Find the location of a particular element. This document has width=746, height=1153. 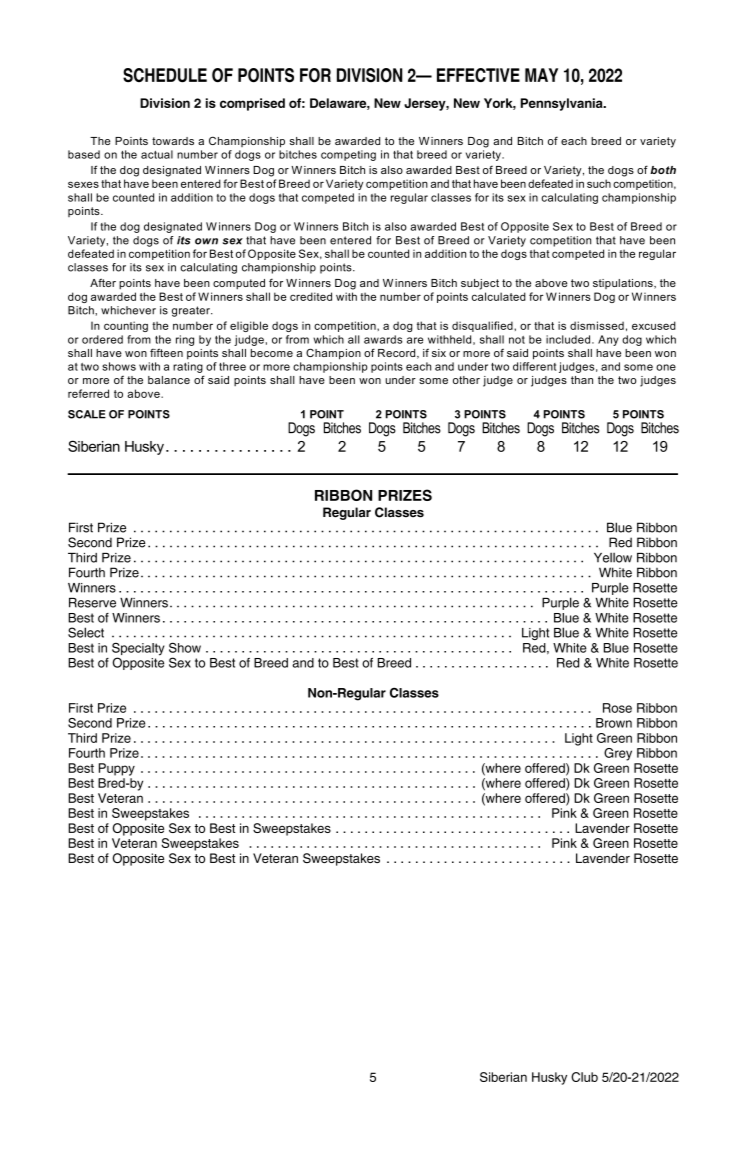

Pennsylvania is located at coordinates (563, 104).
